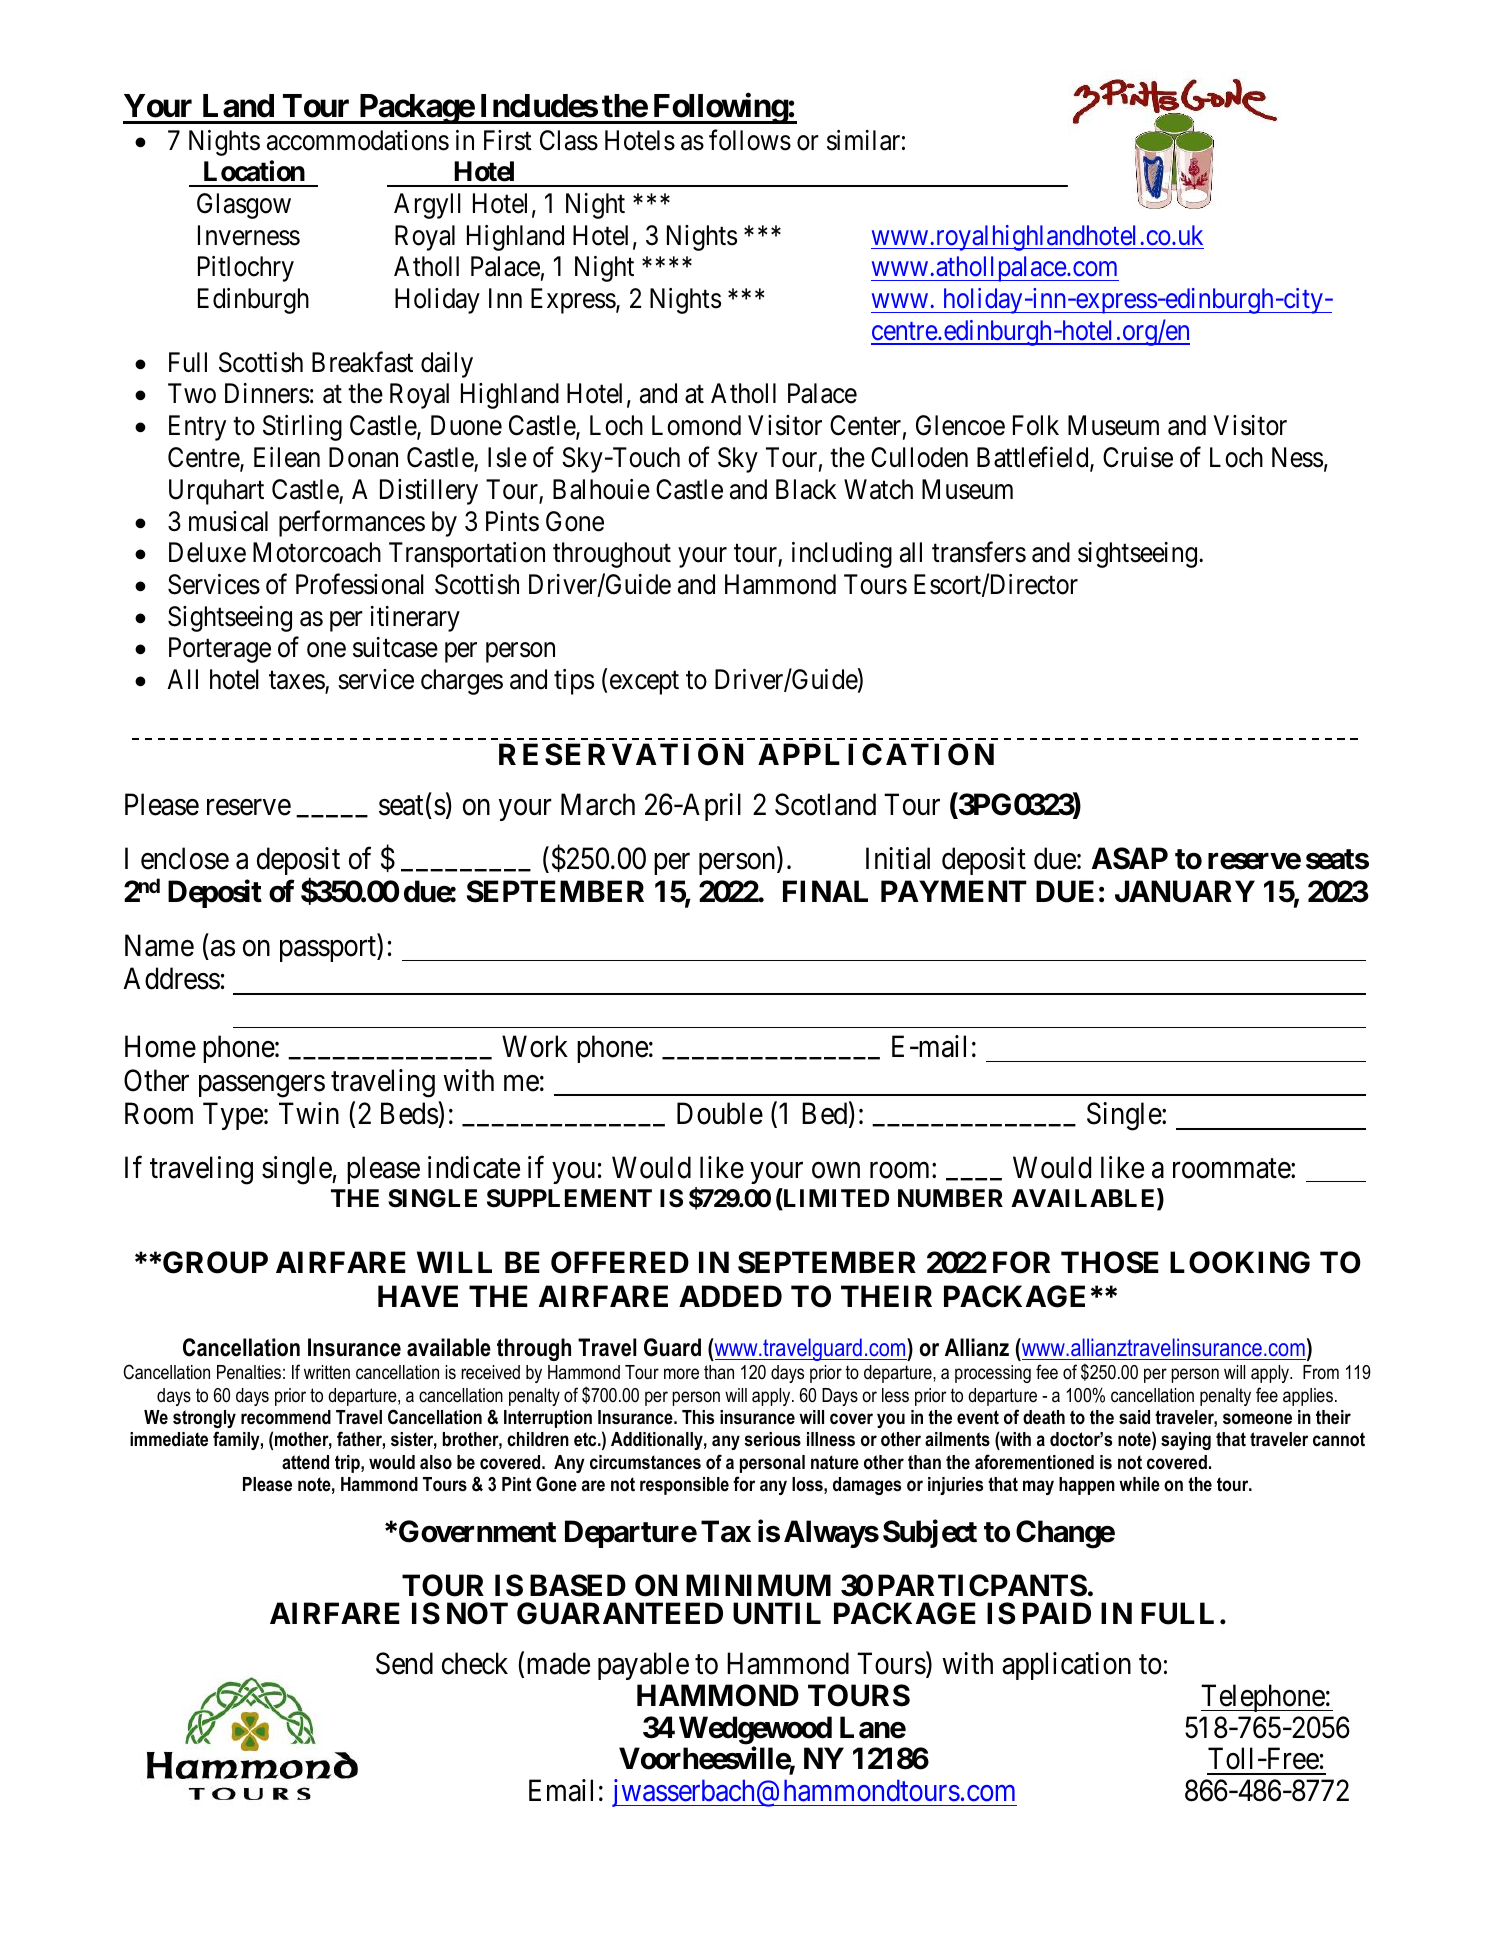 The image size is (1495, 1934). Describe the element at coordinates (1057, 1613) in the page. I see `PAID` at that location.
